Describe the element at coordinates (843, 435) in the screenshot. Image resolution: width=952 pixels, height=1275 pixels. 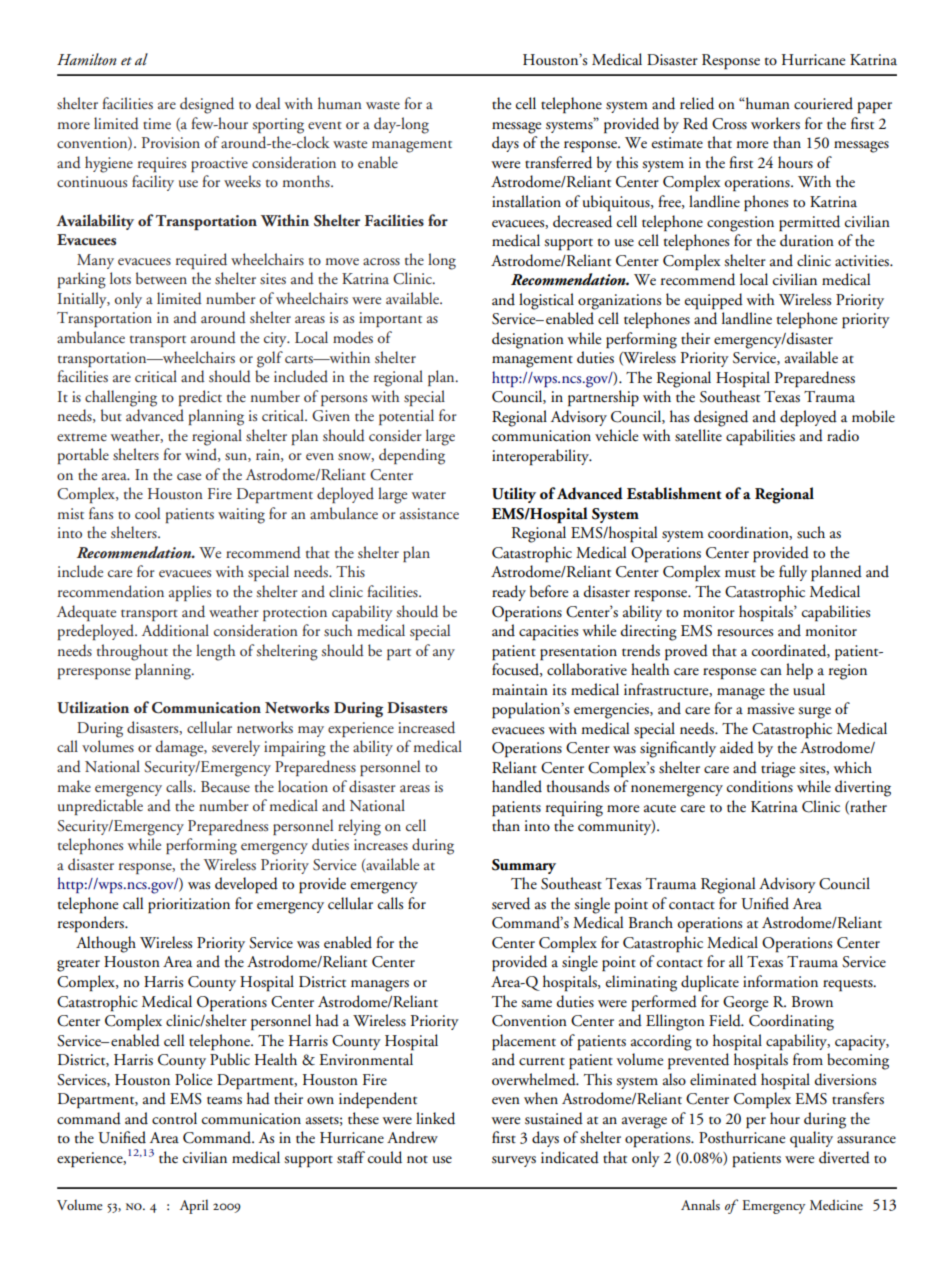
I see `radio` at that location.
